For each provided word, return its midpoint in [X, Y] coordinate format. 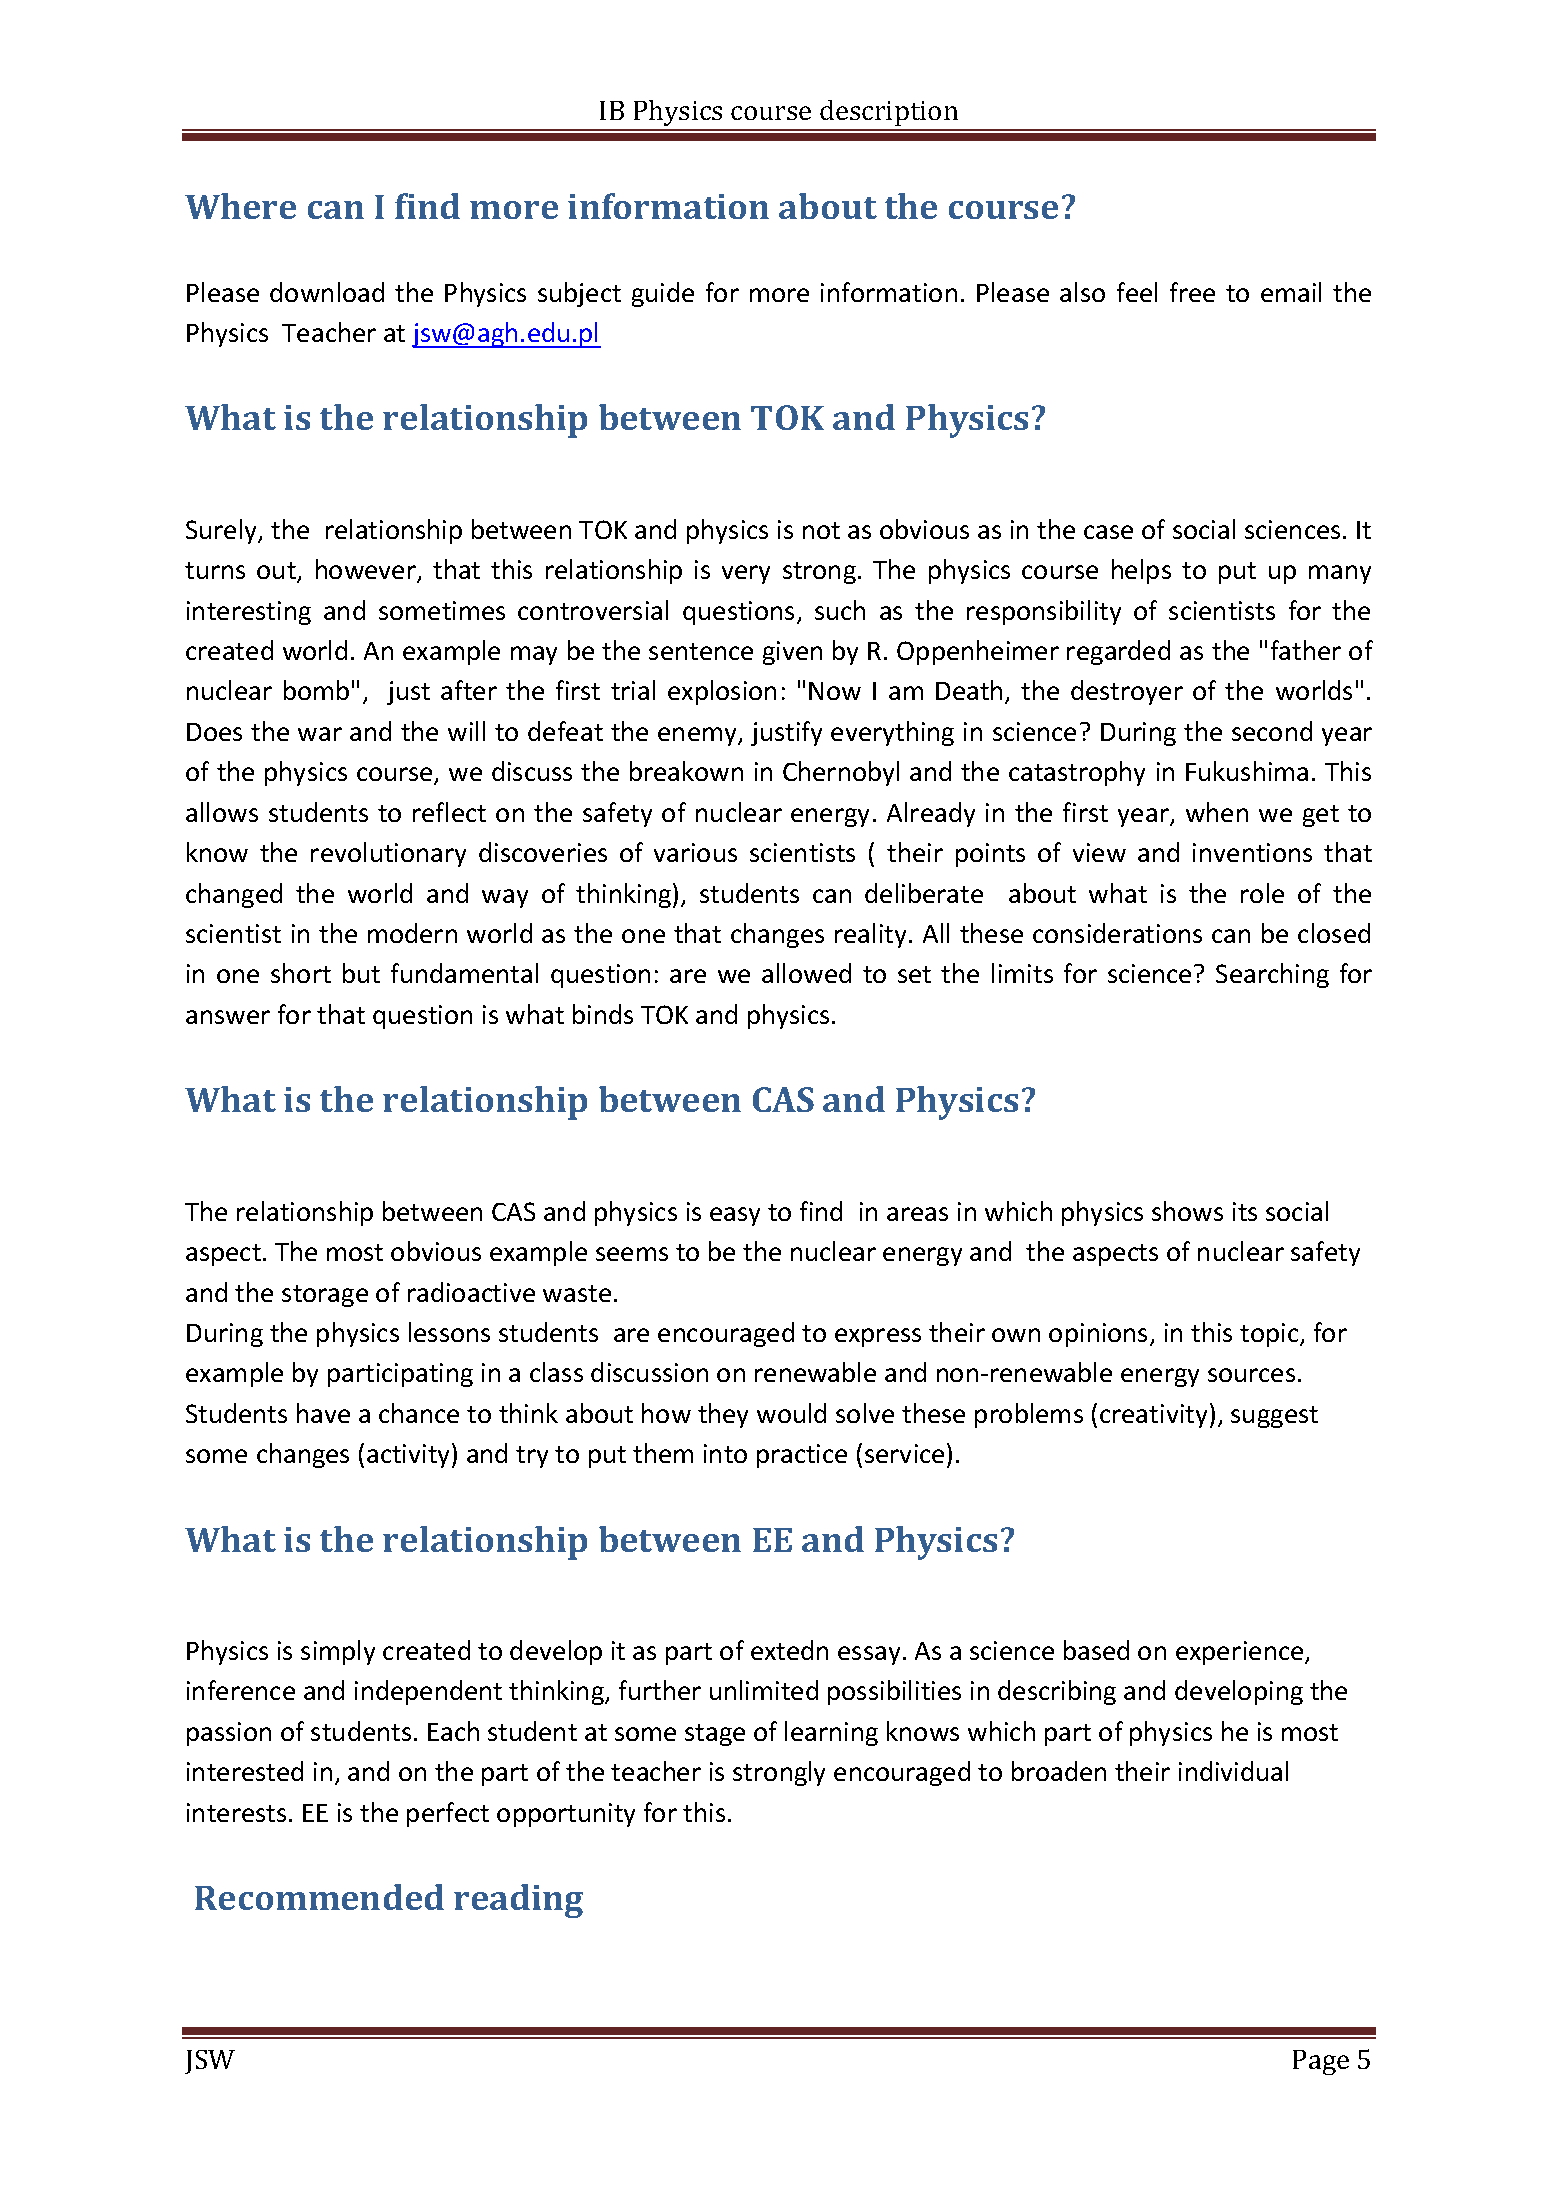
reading [518, 1901]
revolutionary [388, 854]
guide [663, 294]
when [1217, 812]
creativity [1153, 1416]
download [327, 292]
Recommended [319, 1897]
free [1192, 292]
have [323, 1413]
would [791, 1413]
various [695, 852]
